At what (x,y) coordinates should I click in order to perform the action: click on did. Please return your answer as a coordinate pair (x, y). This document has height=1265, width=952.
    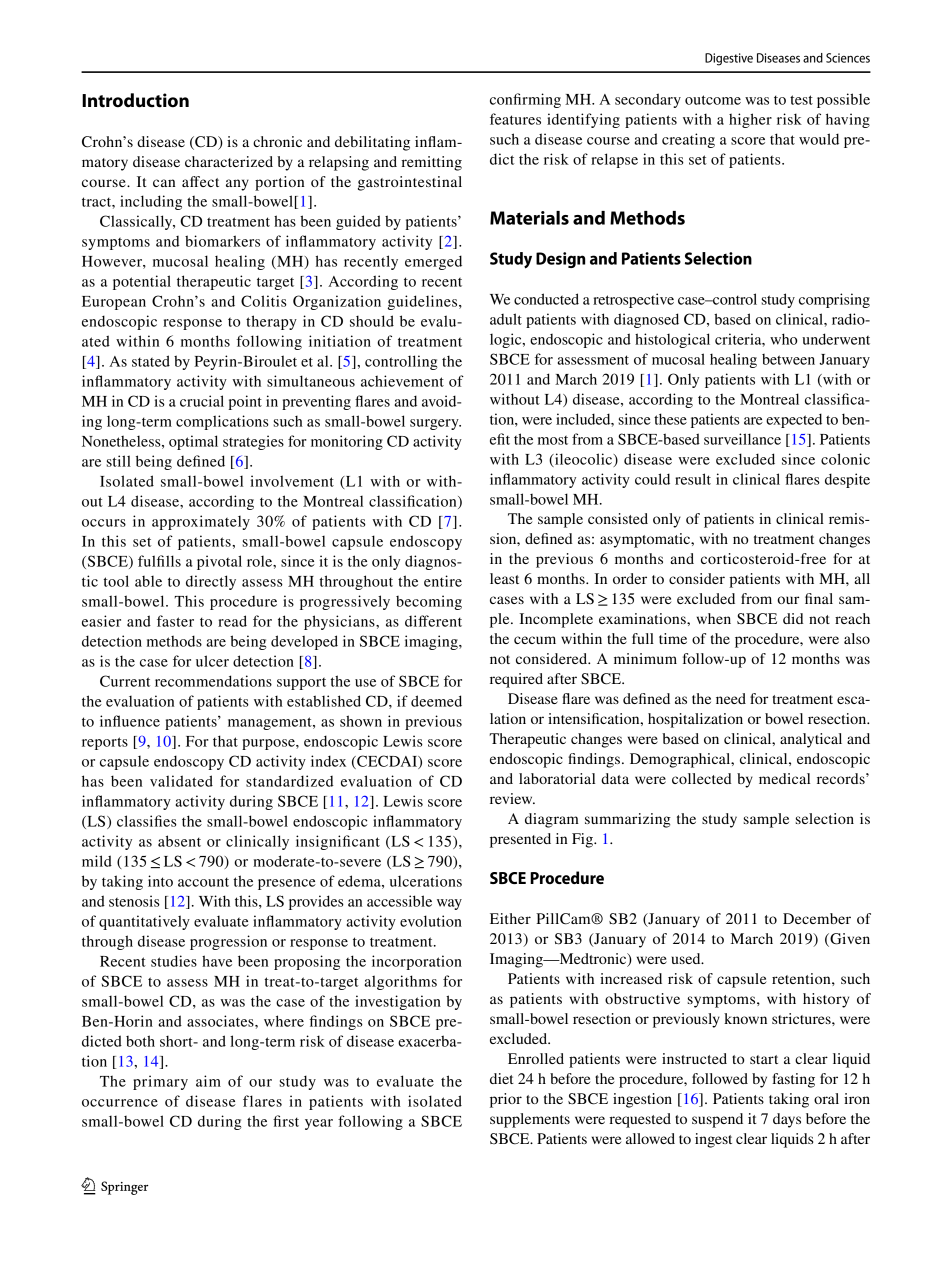
    Looking at the image, I should click on (793, 618).
